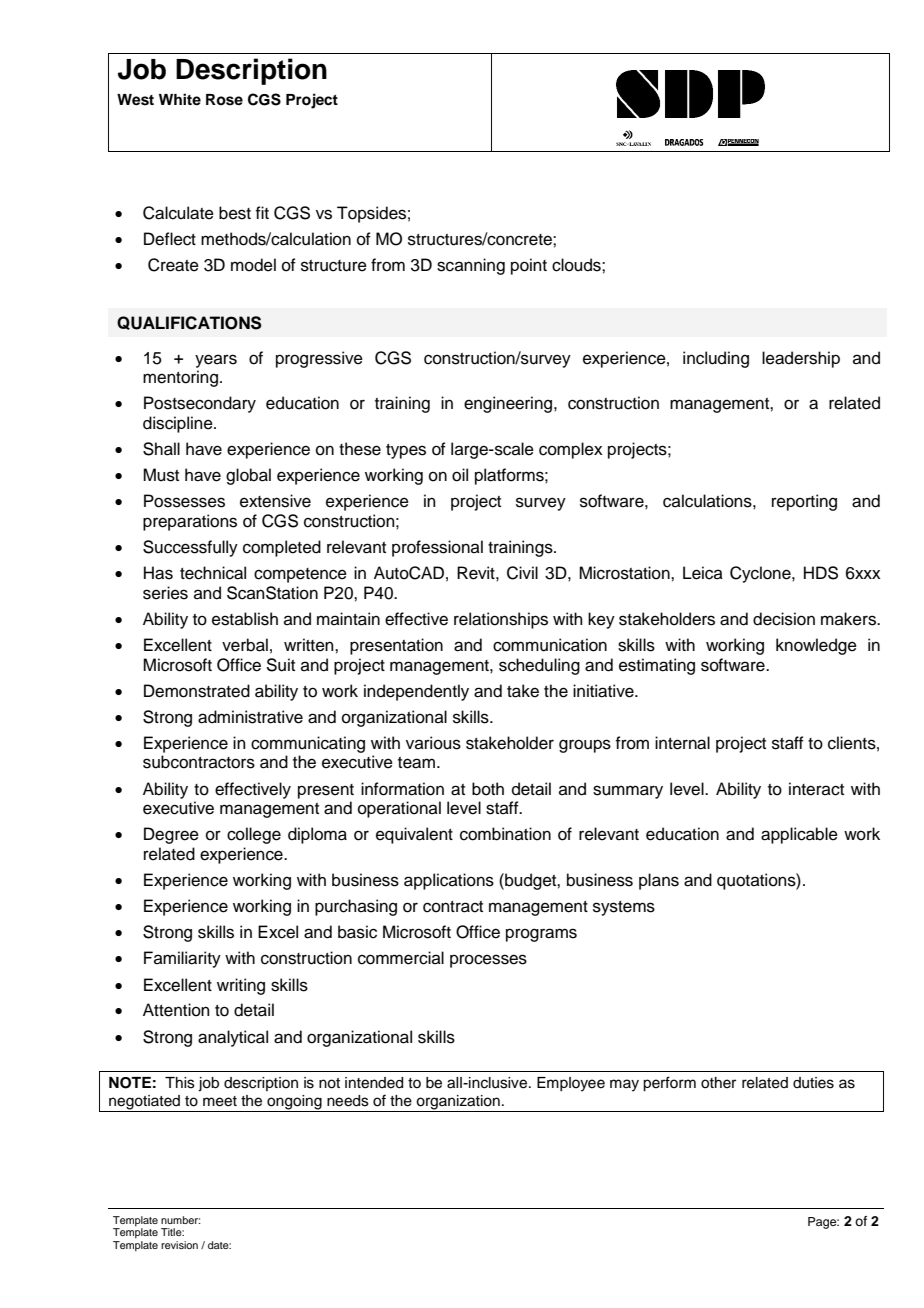  Describe the element at coordinates (801, 359) in the screenshot. I see `leadership` at that location.
